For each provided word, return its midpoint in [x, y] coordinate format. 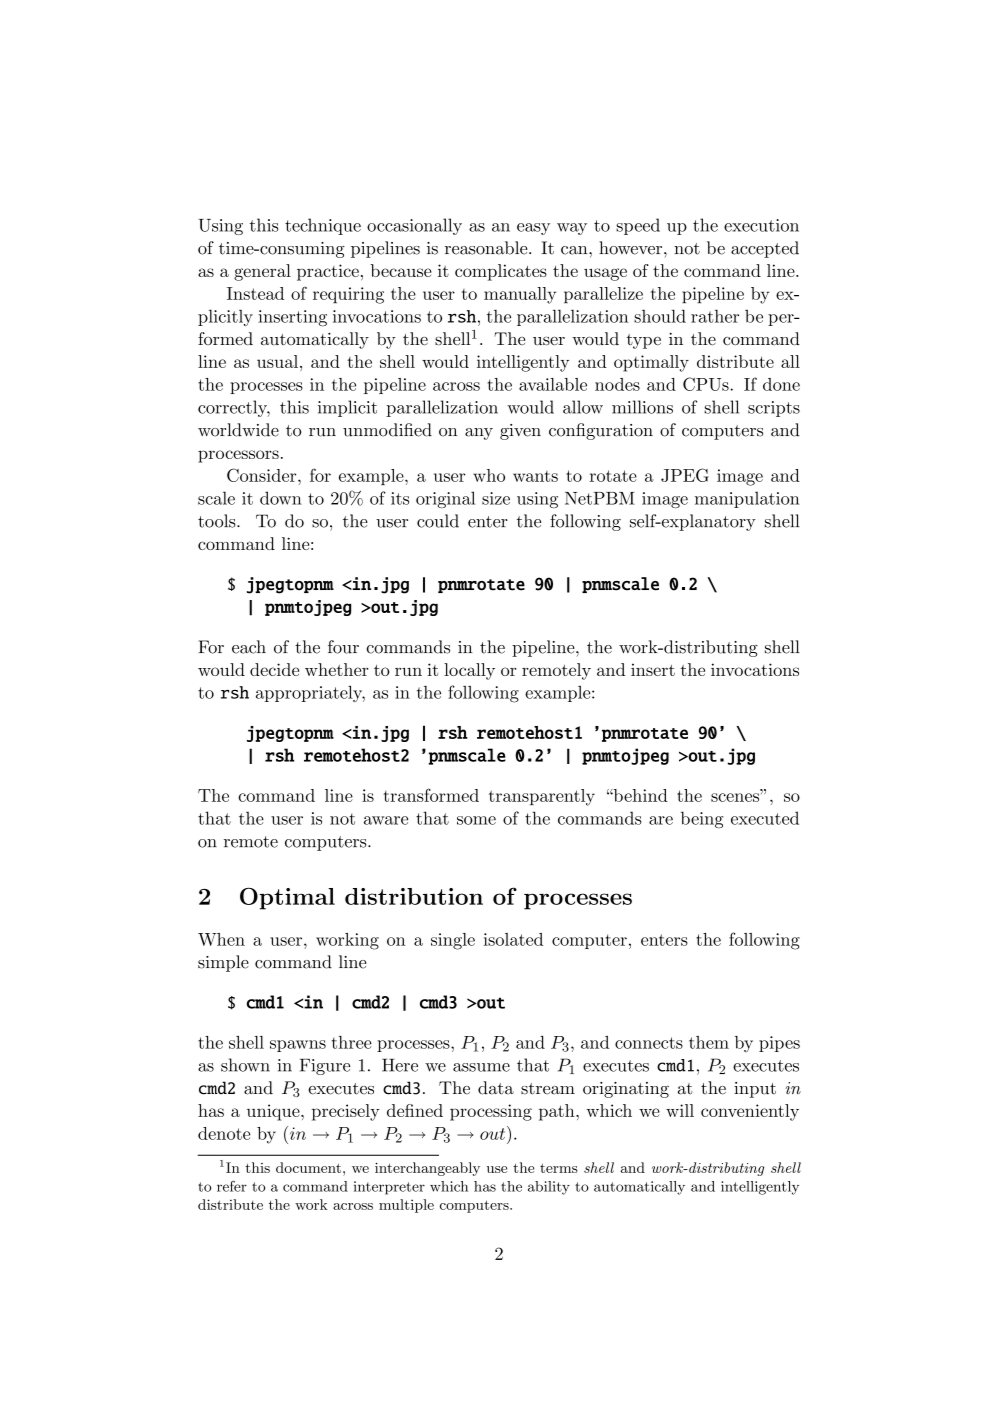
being [702, 819]
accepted [765, 249]
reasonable [487, 248]
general [262, 272]
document [308, 1167]
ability [549, 1188]
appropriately [310, 693]
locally [469, 671]
